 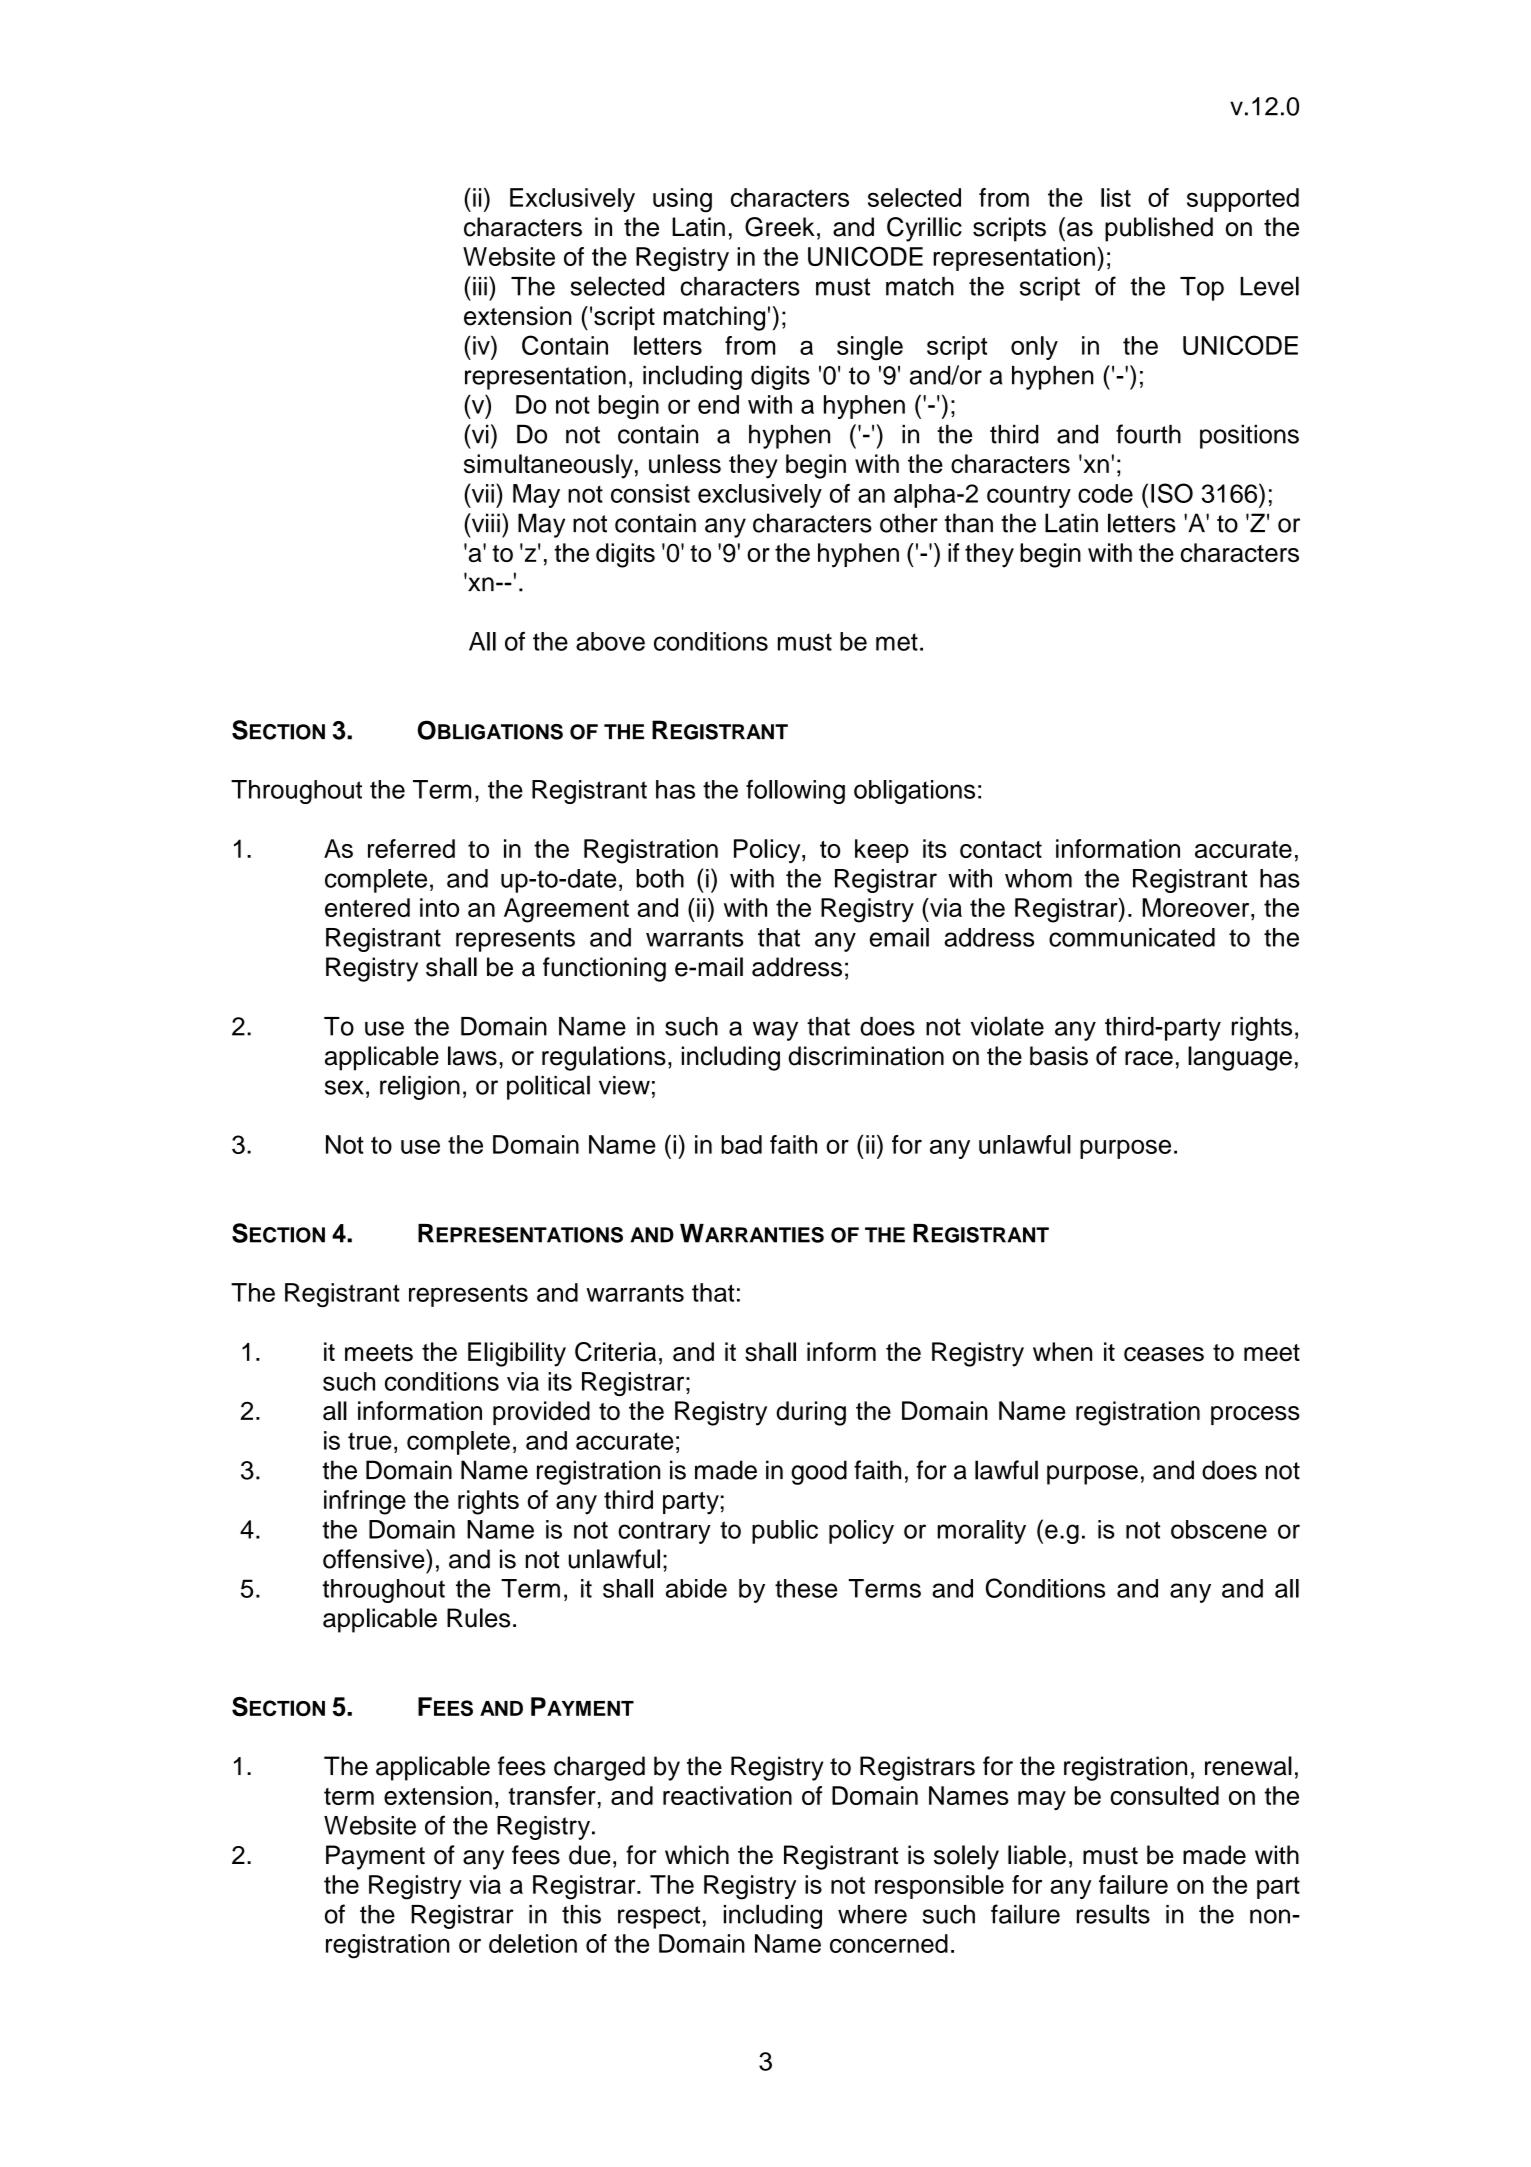 What do you see at coordinates (775, 1031) in the screenshot?
I see `way` at bounding box center [775, 1031].
